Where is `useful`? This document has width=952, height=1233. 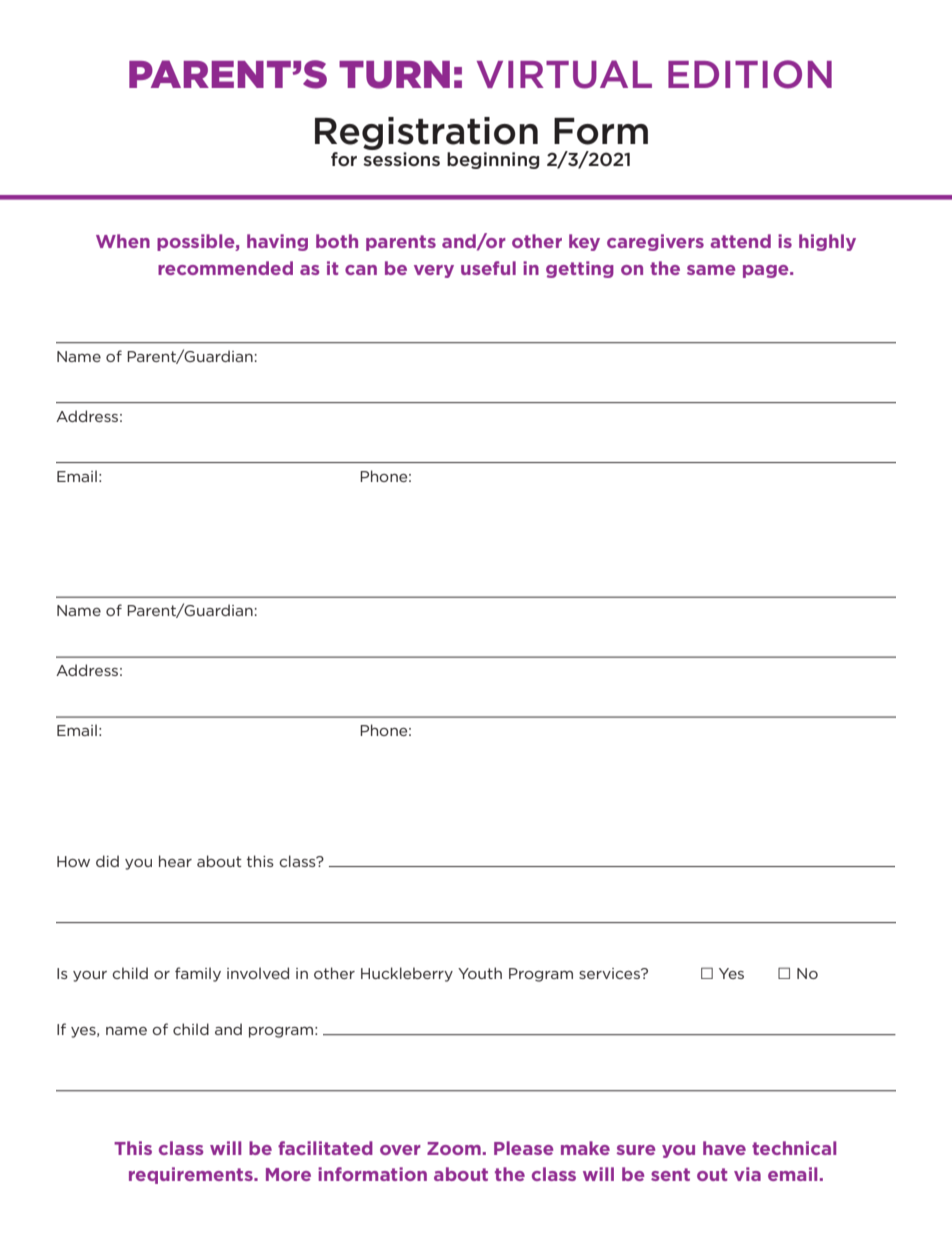 useful is located at coordinates (488, 268).
